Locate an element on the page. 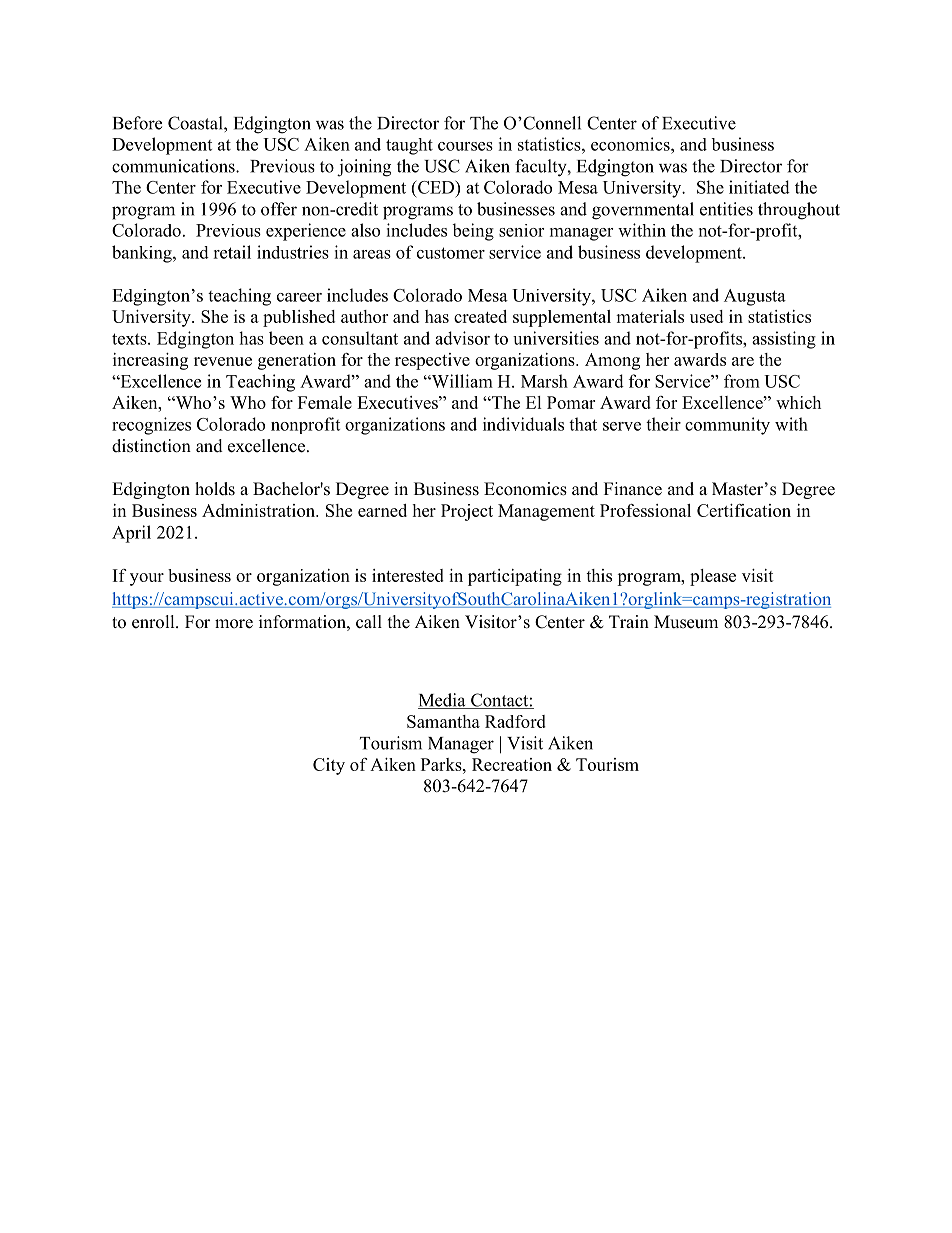  City is located at coordinates (329, 766).
